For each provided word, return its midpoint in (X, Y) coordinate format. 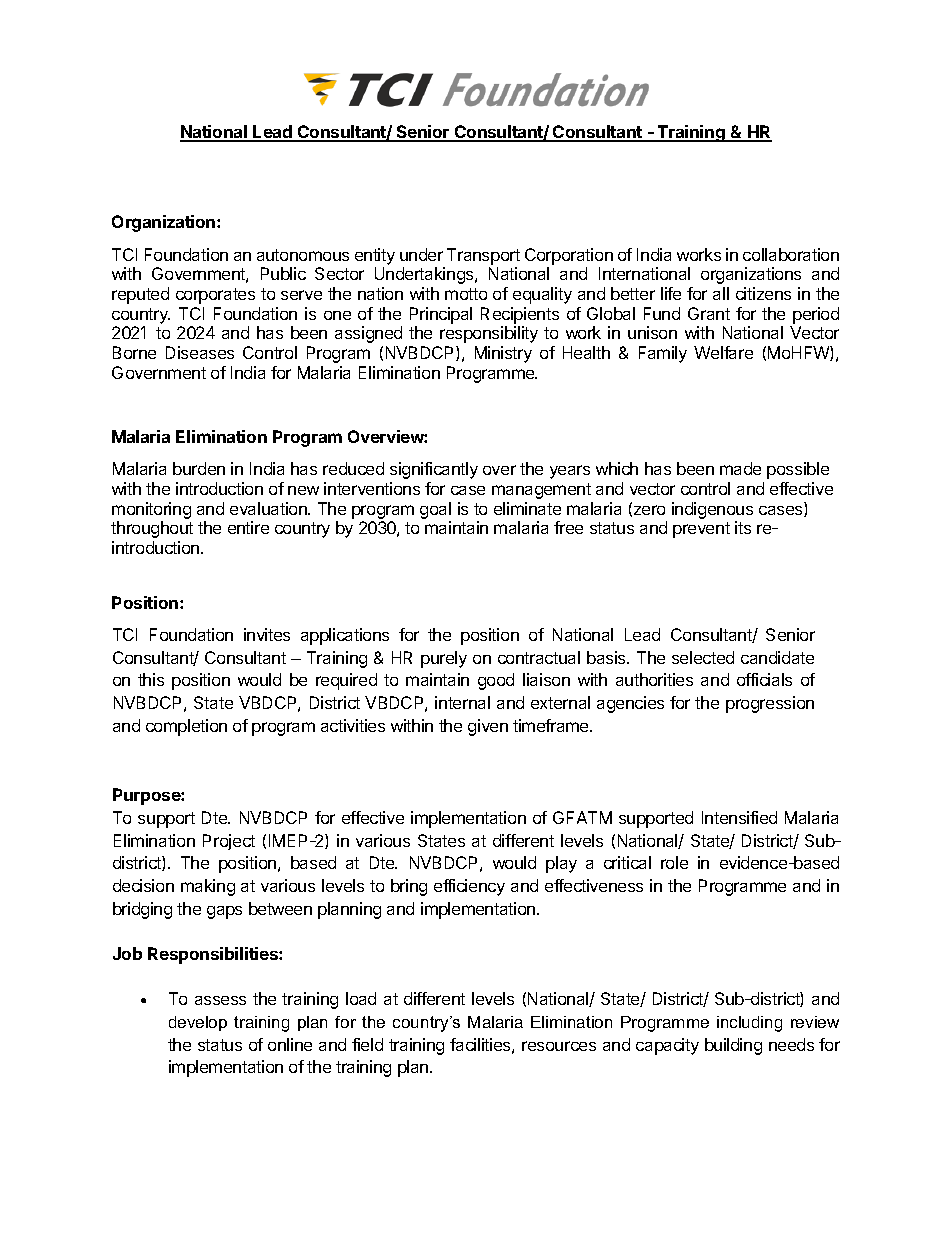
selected (703, 657)
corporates (215, 296)
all (721, 293)
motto (466, 294)
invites (267, 634)
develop (198, 1023)
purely (444, 659)
